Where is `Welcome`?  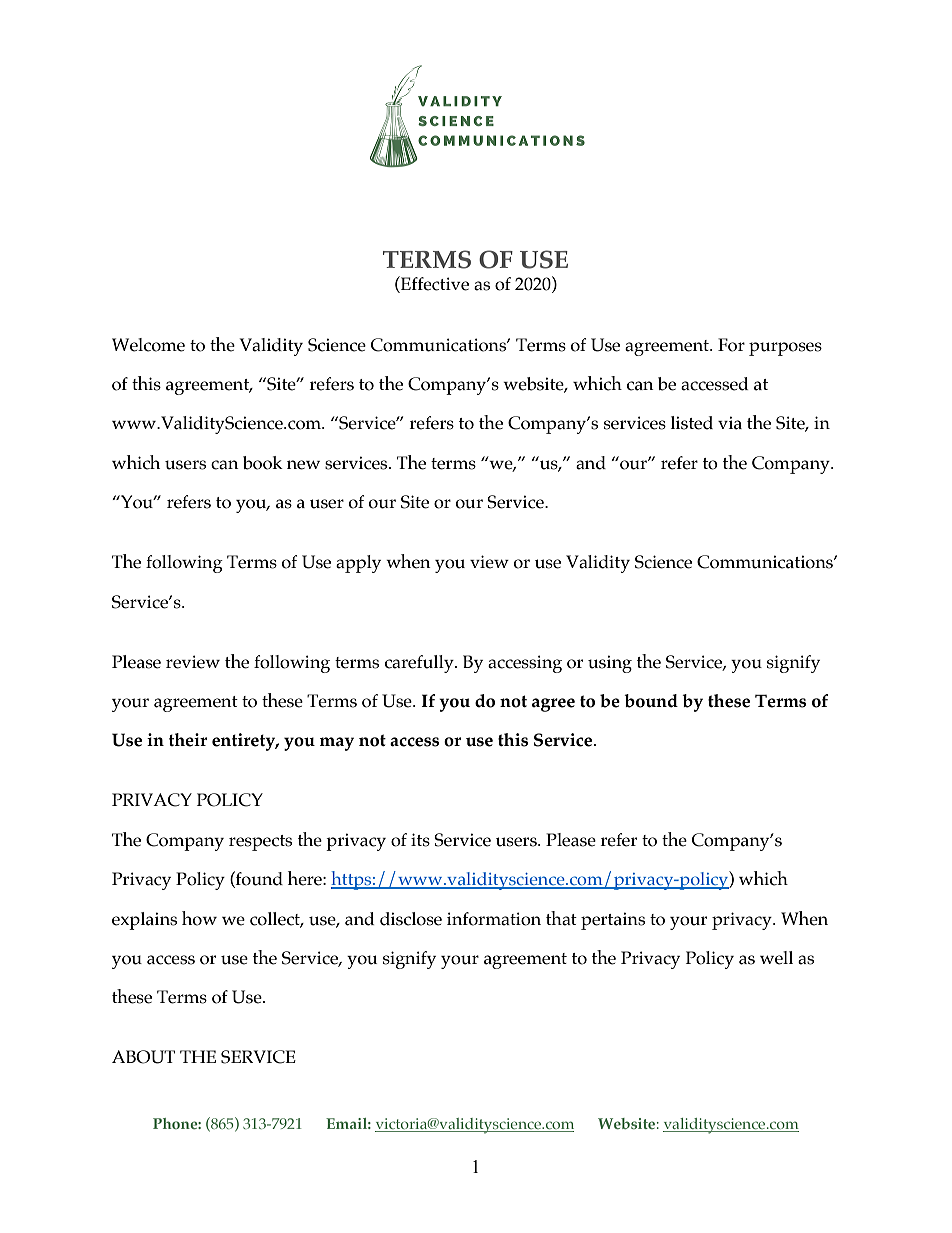 Welcome is located at coordinates (148, 345).
